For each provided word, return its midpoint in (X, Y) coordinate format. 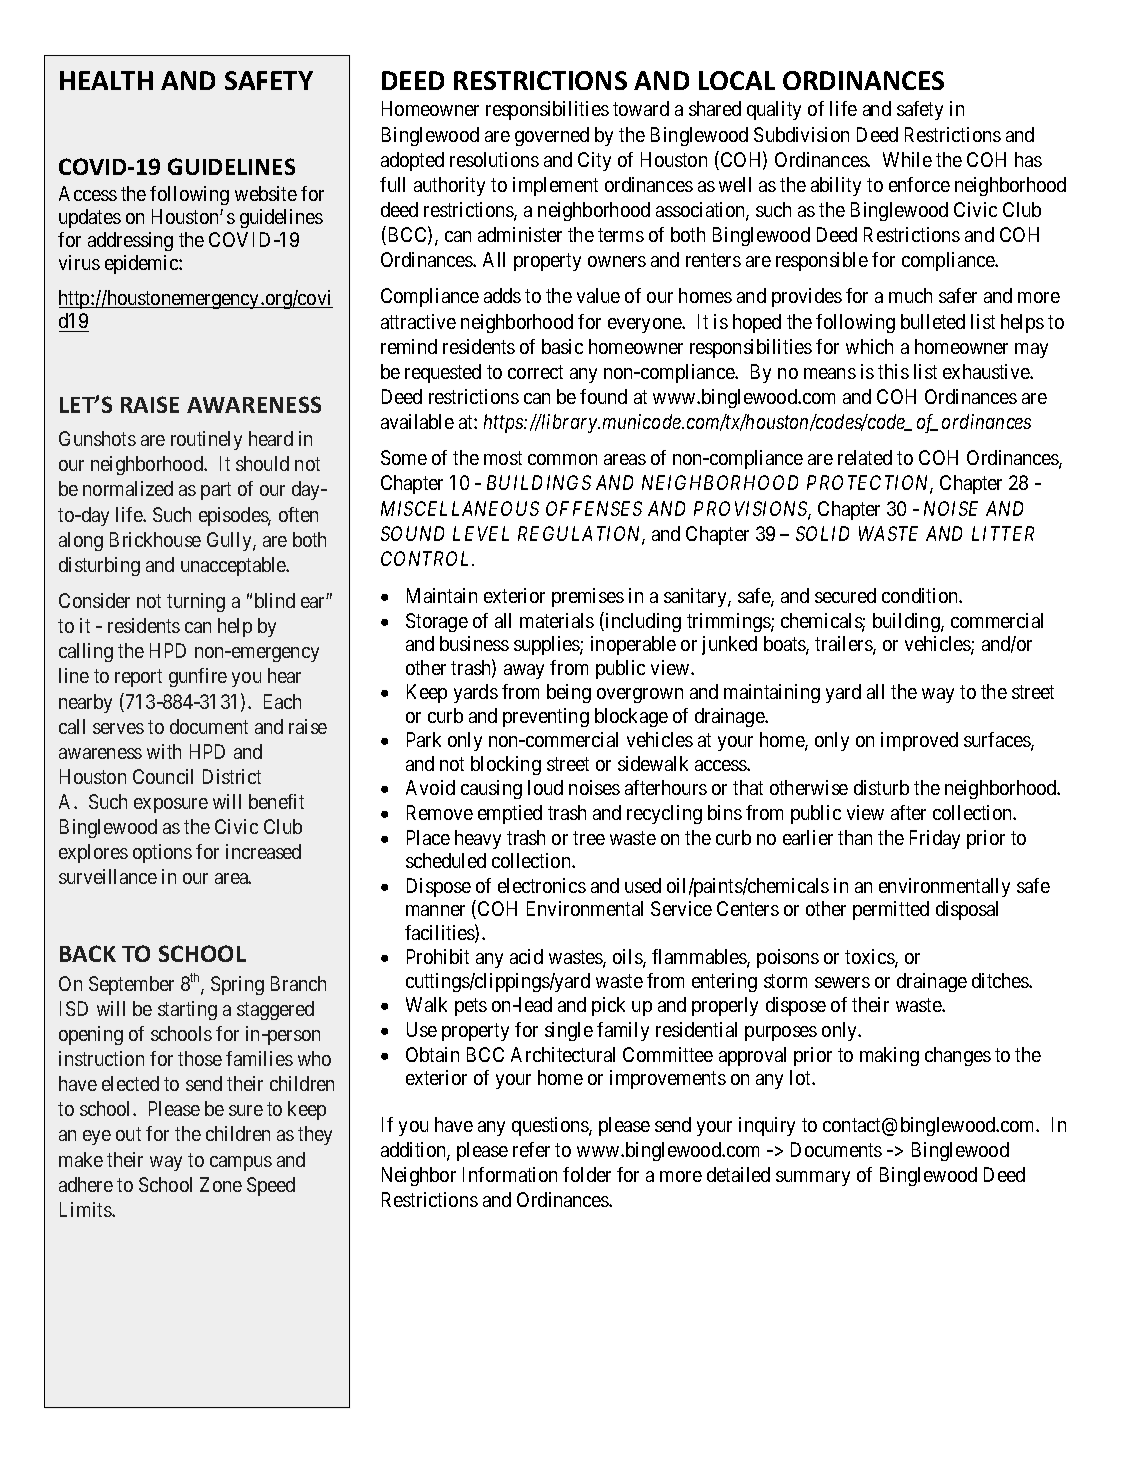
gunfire (198, 677)
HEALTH (106, 80)
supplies (547, 645)
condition (921, 595)
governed (552, 136)
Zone (221, 1184)
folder (587, 1174)
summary (813, 1178)
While (907, 159)
